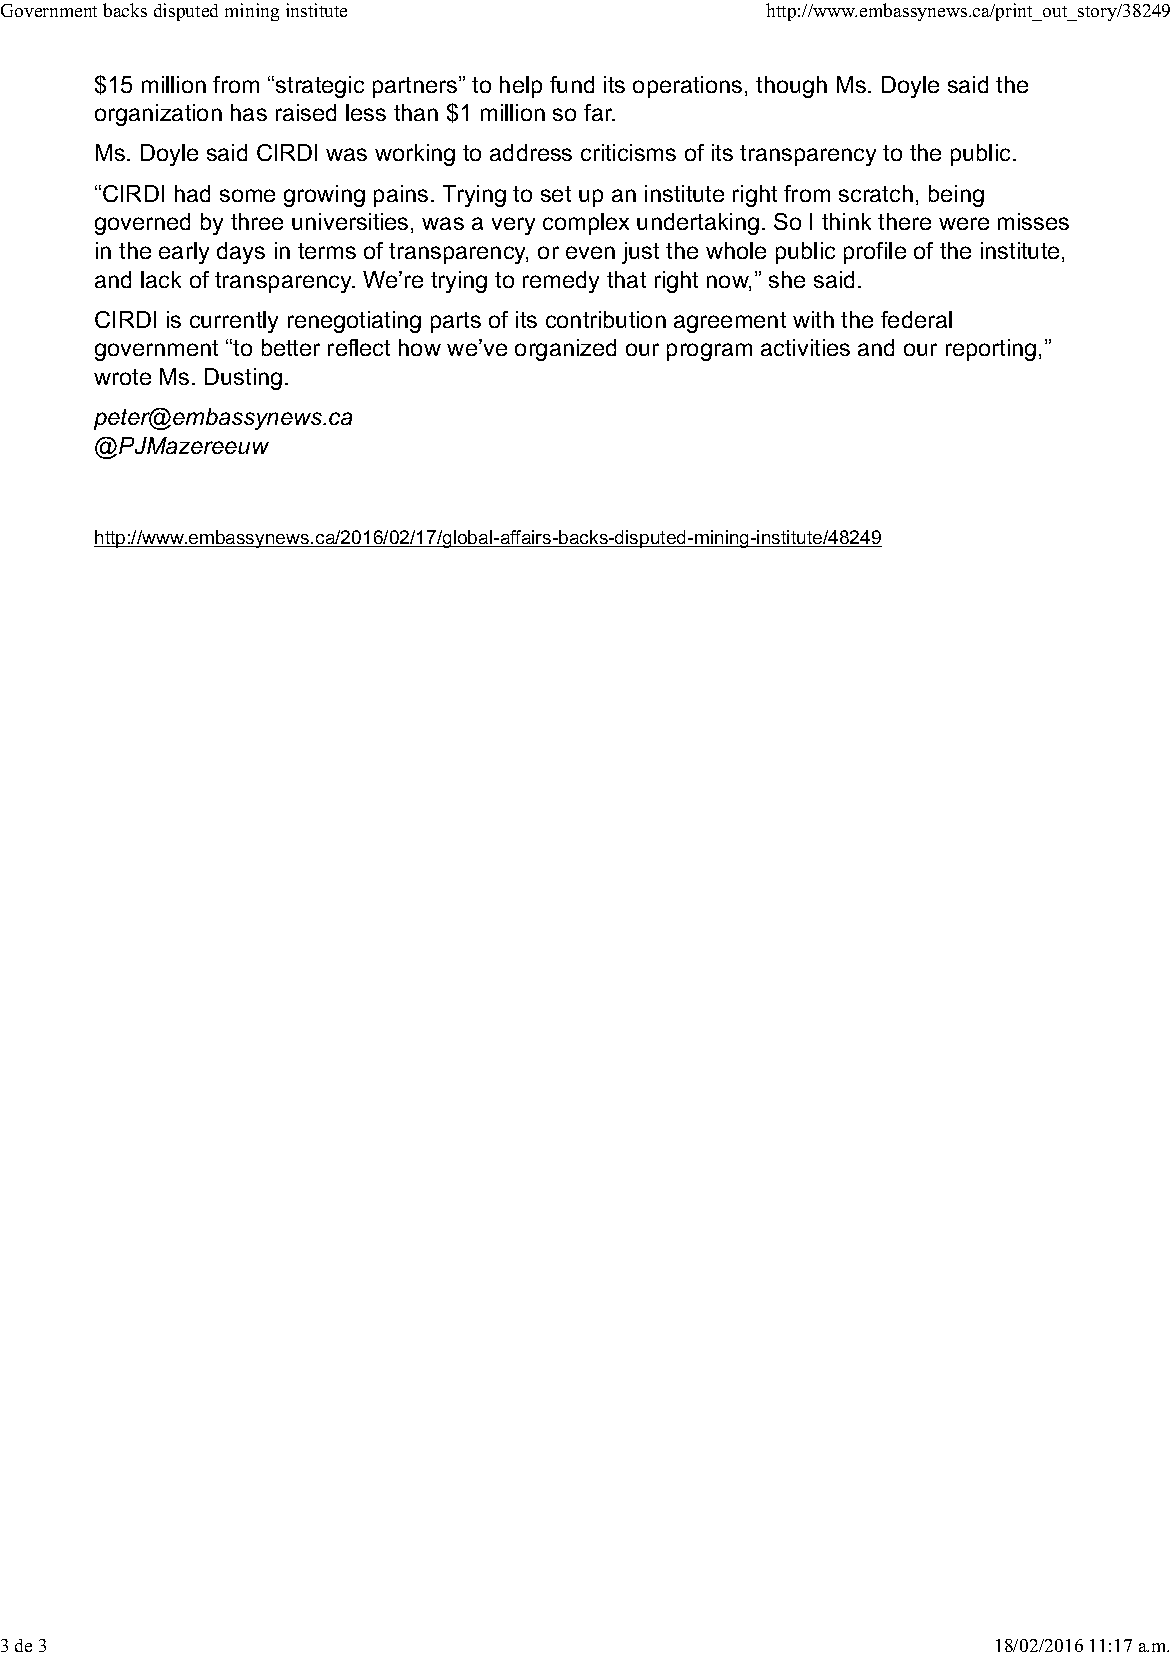  Describe the element at coordinates (791, 87) in the document. I see `though` at that location.
